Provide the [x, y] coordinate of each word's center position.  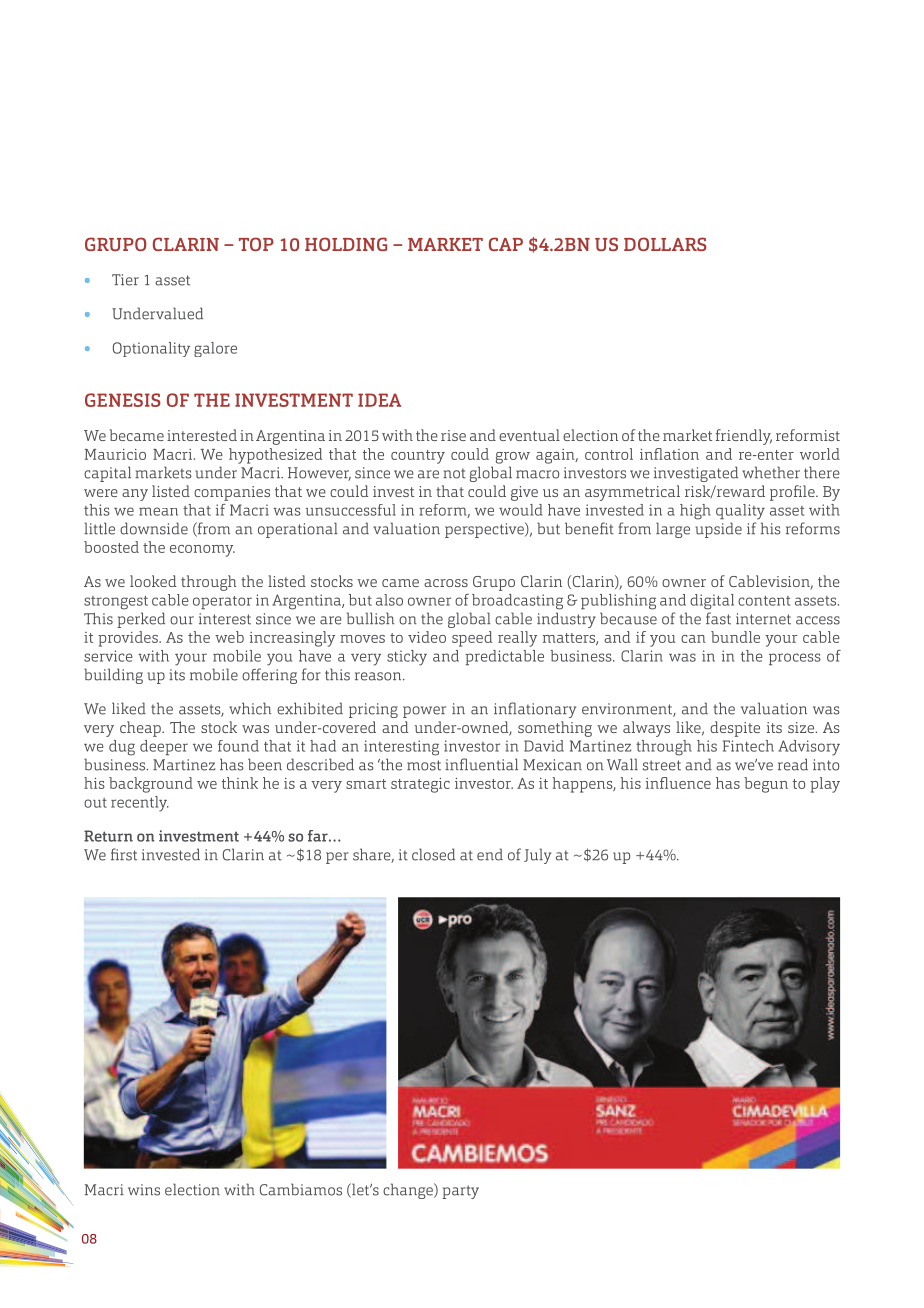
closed [433, 854]
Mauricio [115, 454]
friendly [744, 437]
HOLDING [346, 244]
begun [766, 785]
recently [140, 804]
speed [472, 639]
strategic [420, 785]
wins [144, 1190]
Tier [125, 280]
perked [141, 620]
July [537, 856]
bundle [735, 637]
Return [108, 836]
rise [453, 435]
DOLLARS [665, 244]
